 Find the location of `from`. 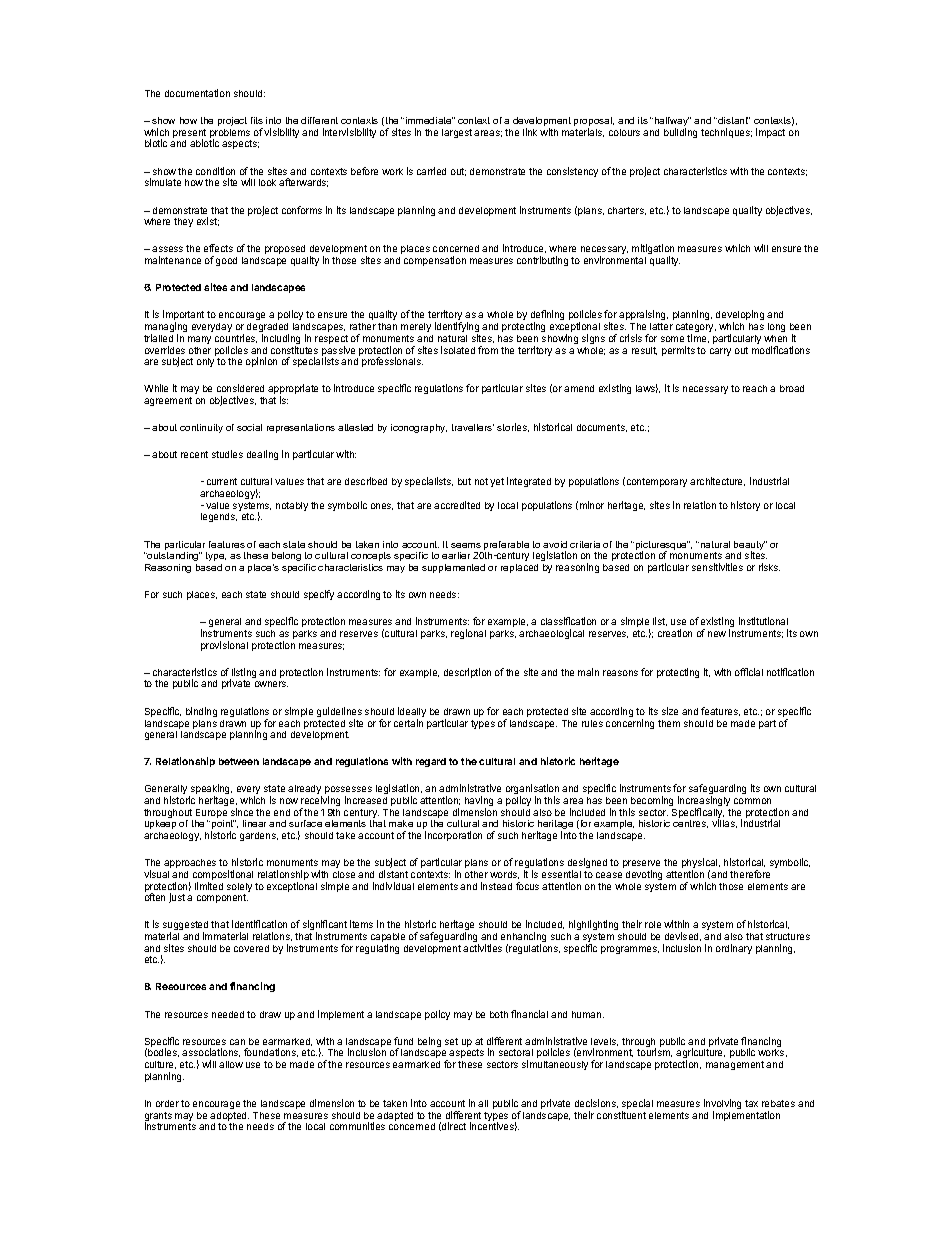

from is located at coordinates (488, 350).
